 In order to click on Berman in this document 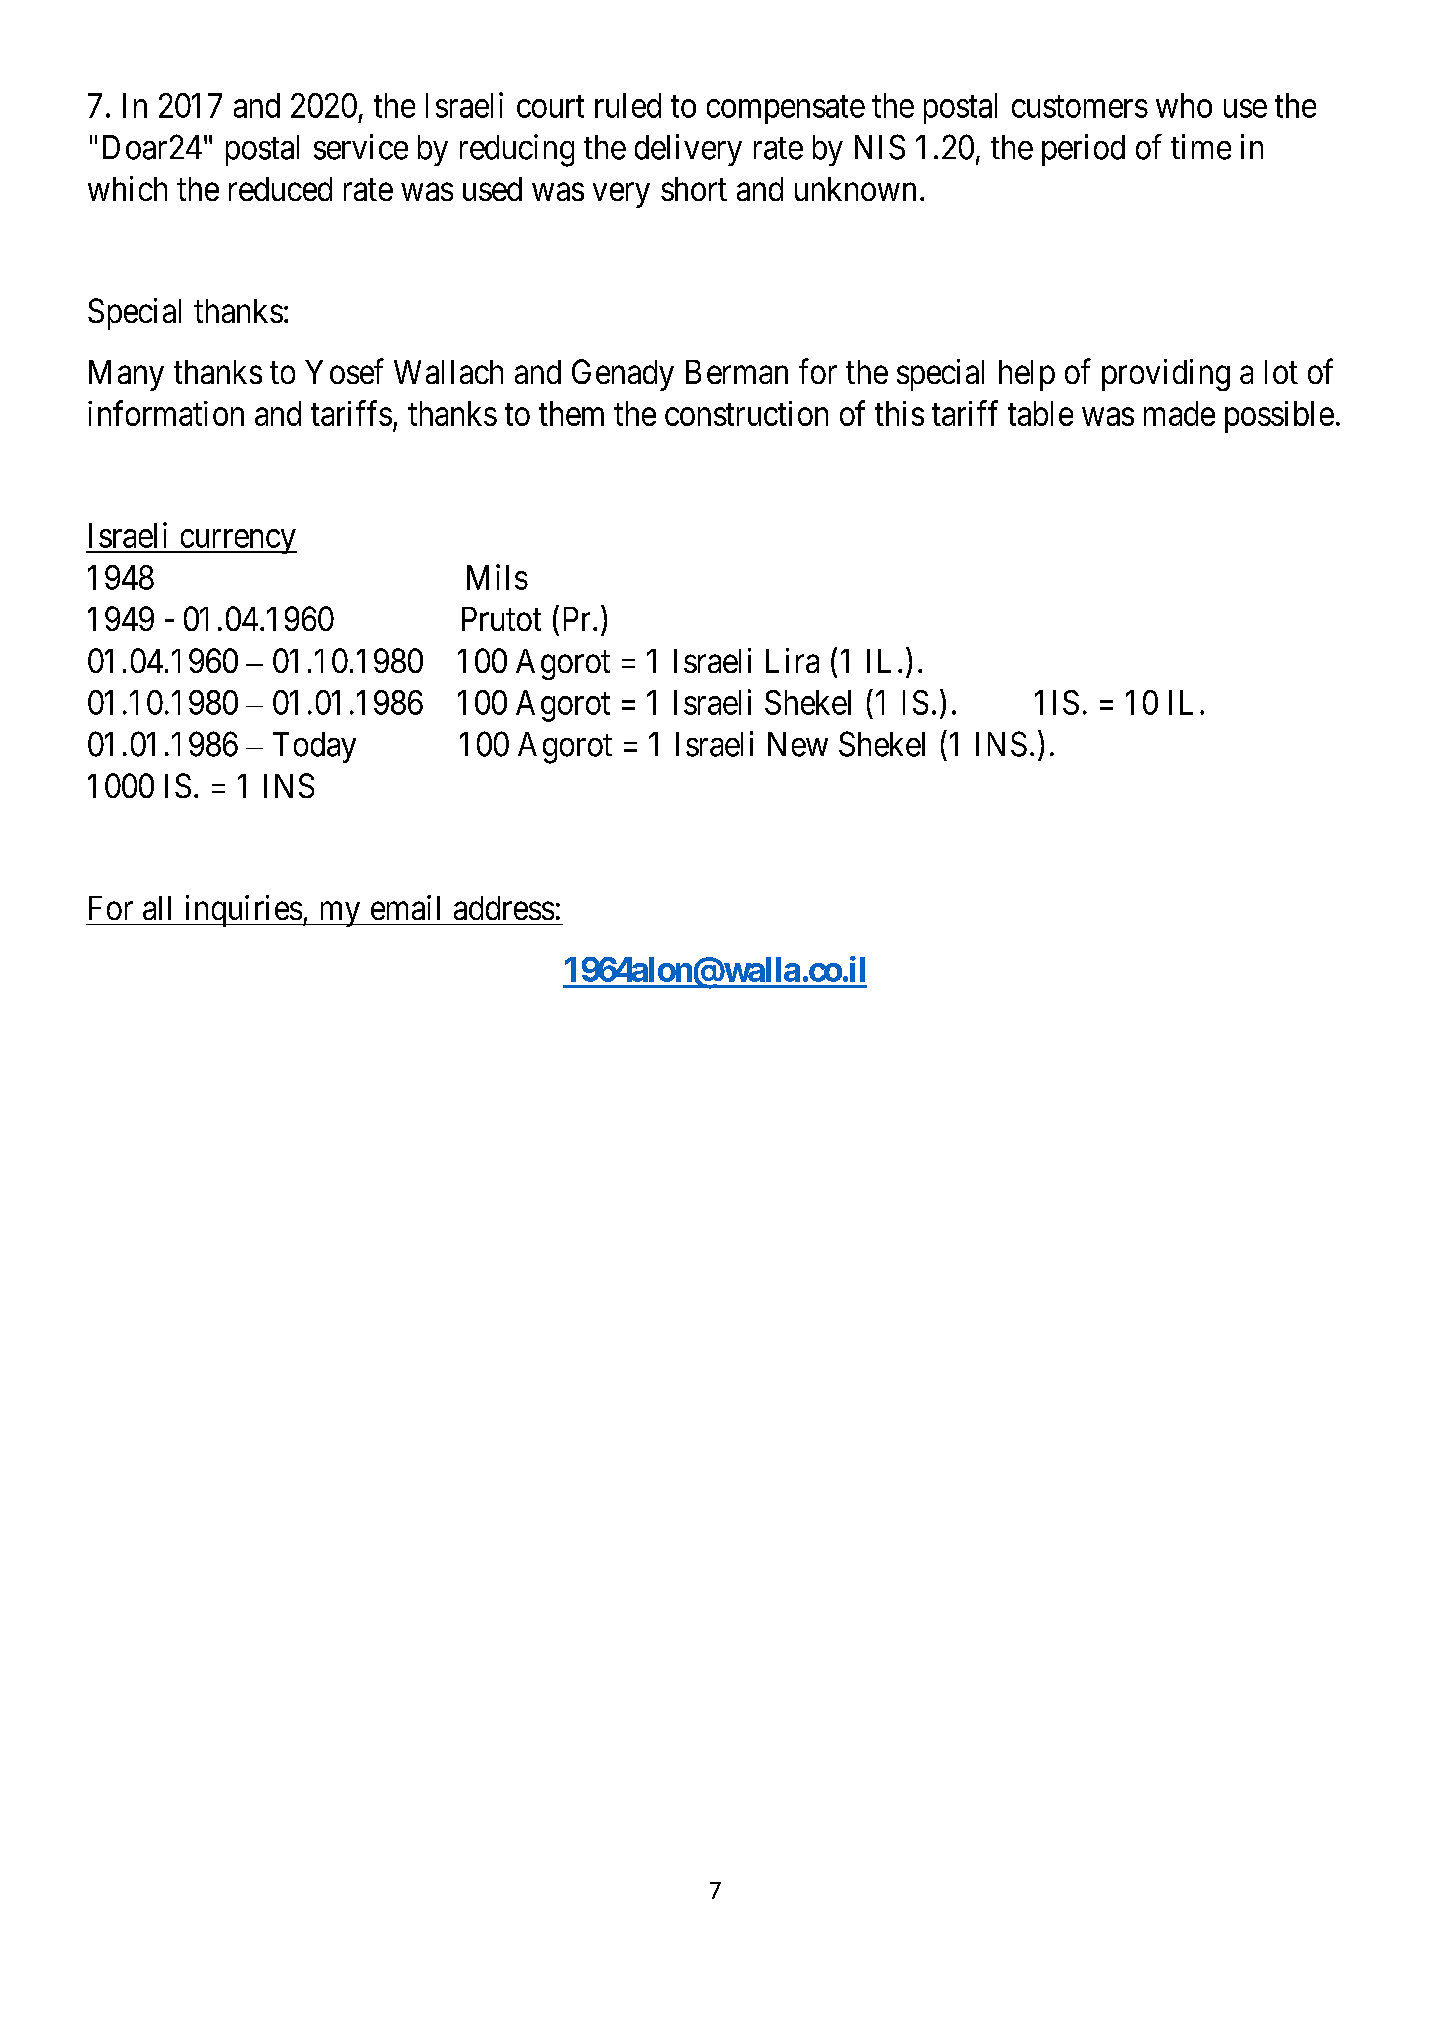, I will do `click(737, 372)`.
